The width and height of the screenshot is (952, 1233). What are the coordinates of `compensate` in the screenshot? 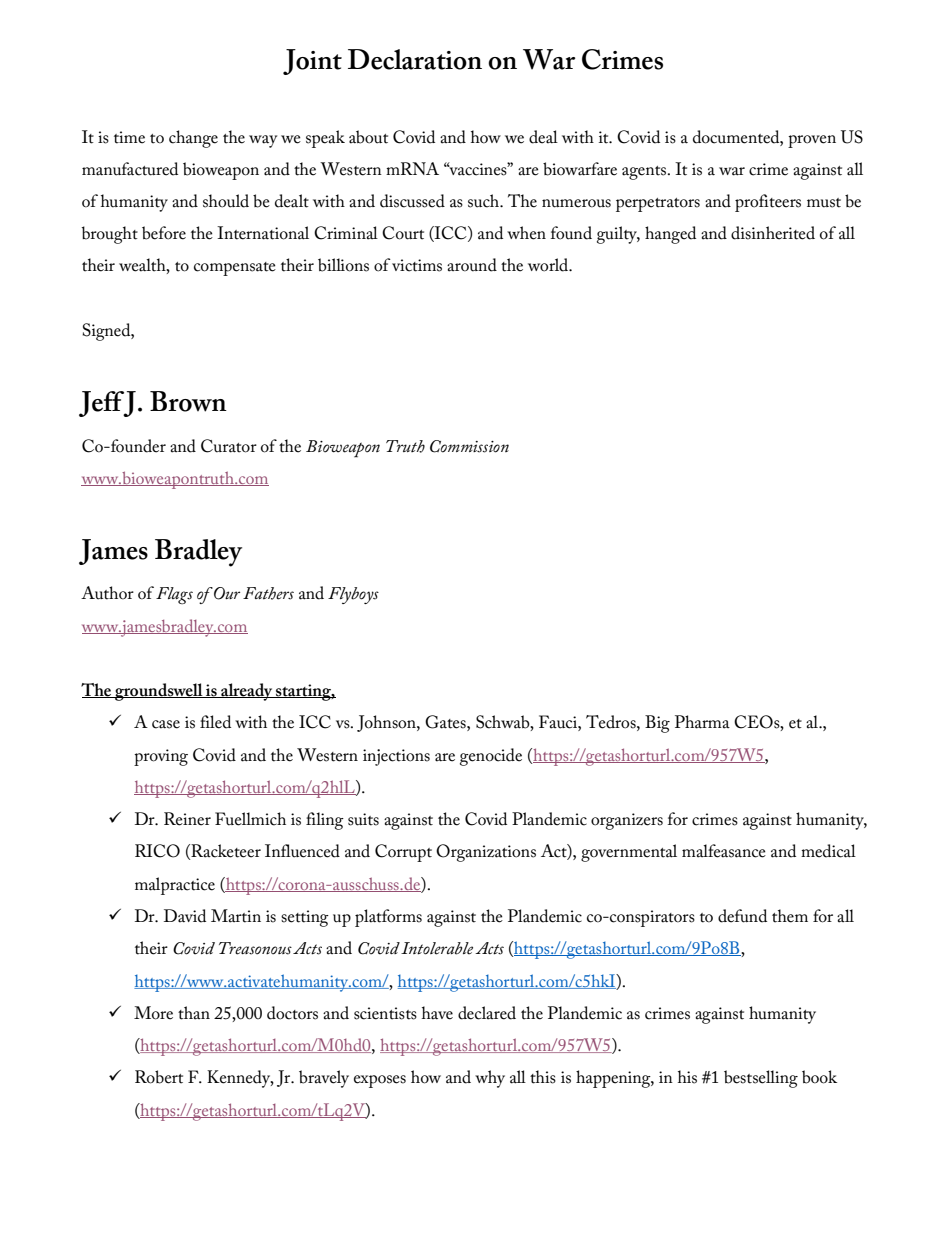 It's located at (235, 269).
